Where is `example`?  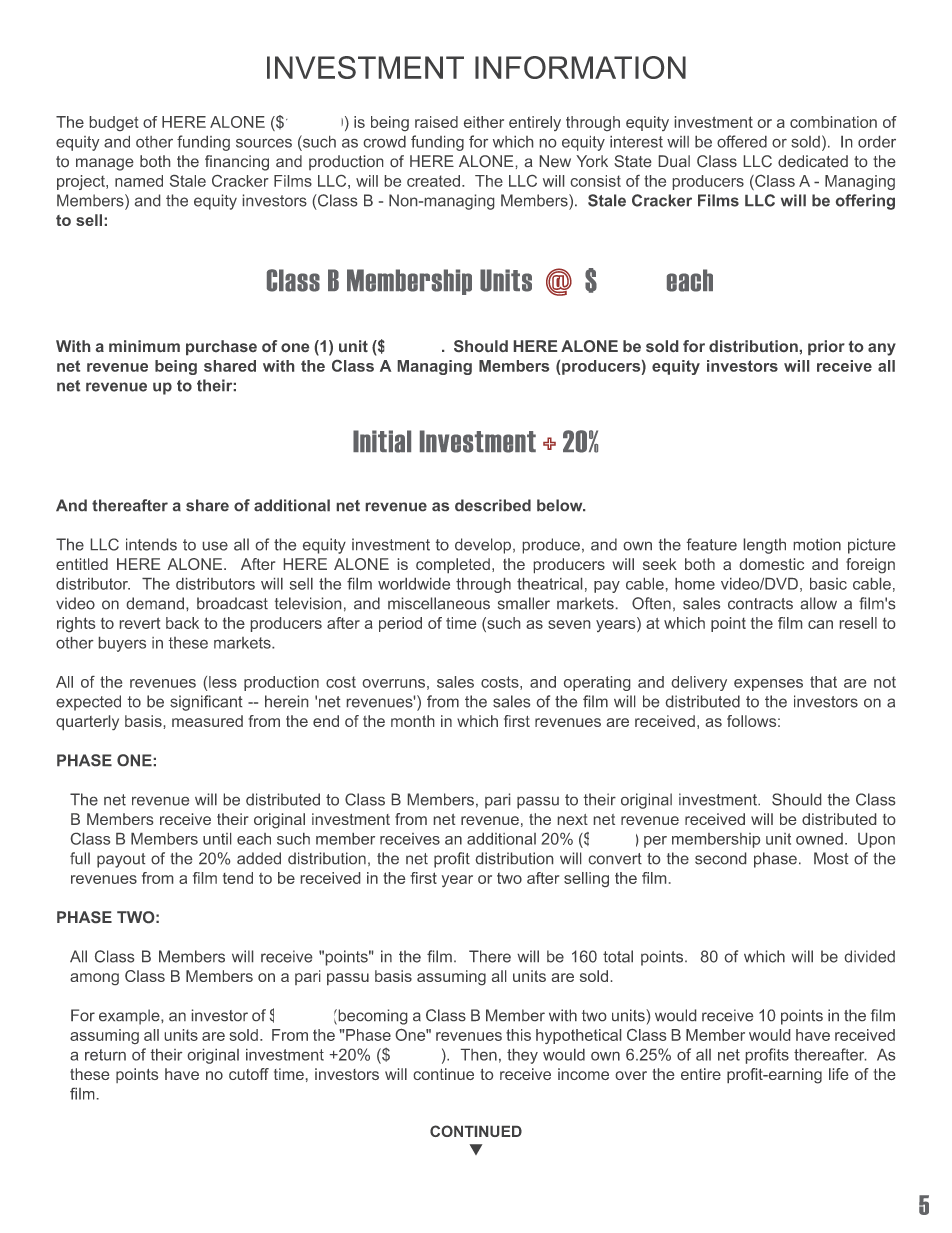 example is located at coordinates (130, 1017).
